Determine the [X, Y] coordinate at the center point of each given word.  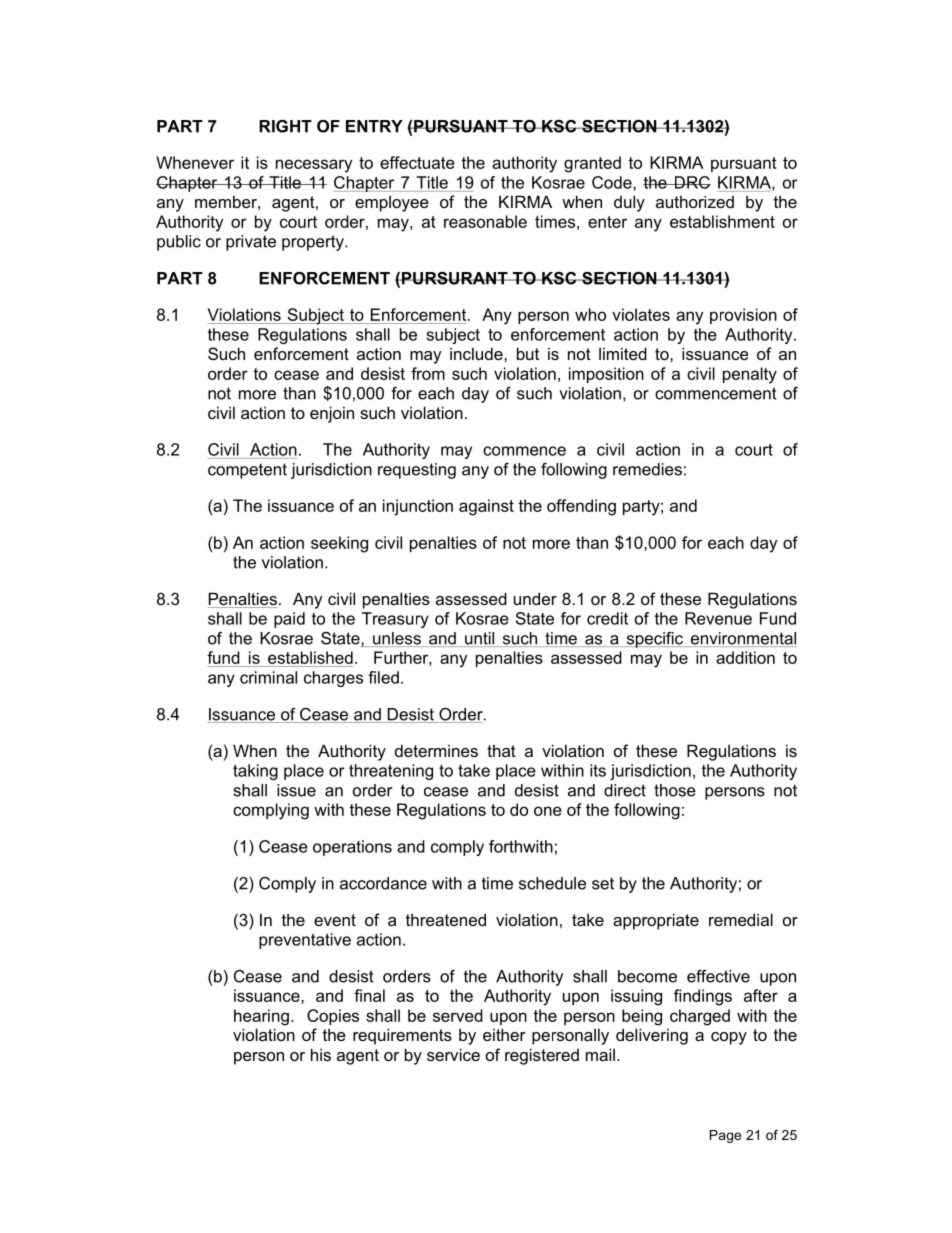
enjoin [332, 414]
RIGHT [285, 126]
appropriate [656, 921]
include [477, 353]
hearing [261, 1017]
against [486, 507]
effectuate [417, 162]
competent [247, 471]
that [501, 750]
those [675, 790]
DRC [691, 182]
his [321, 1054]
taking [255, 772]
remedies [647, 469]
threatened [446, 919]
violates [641, 314]
